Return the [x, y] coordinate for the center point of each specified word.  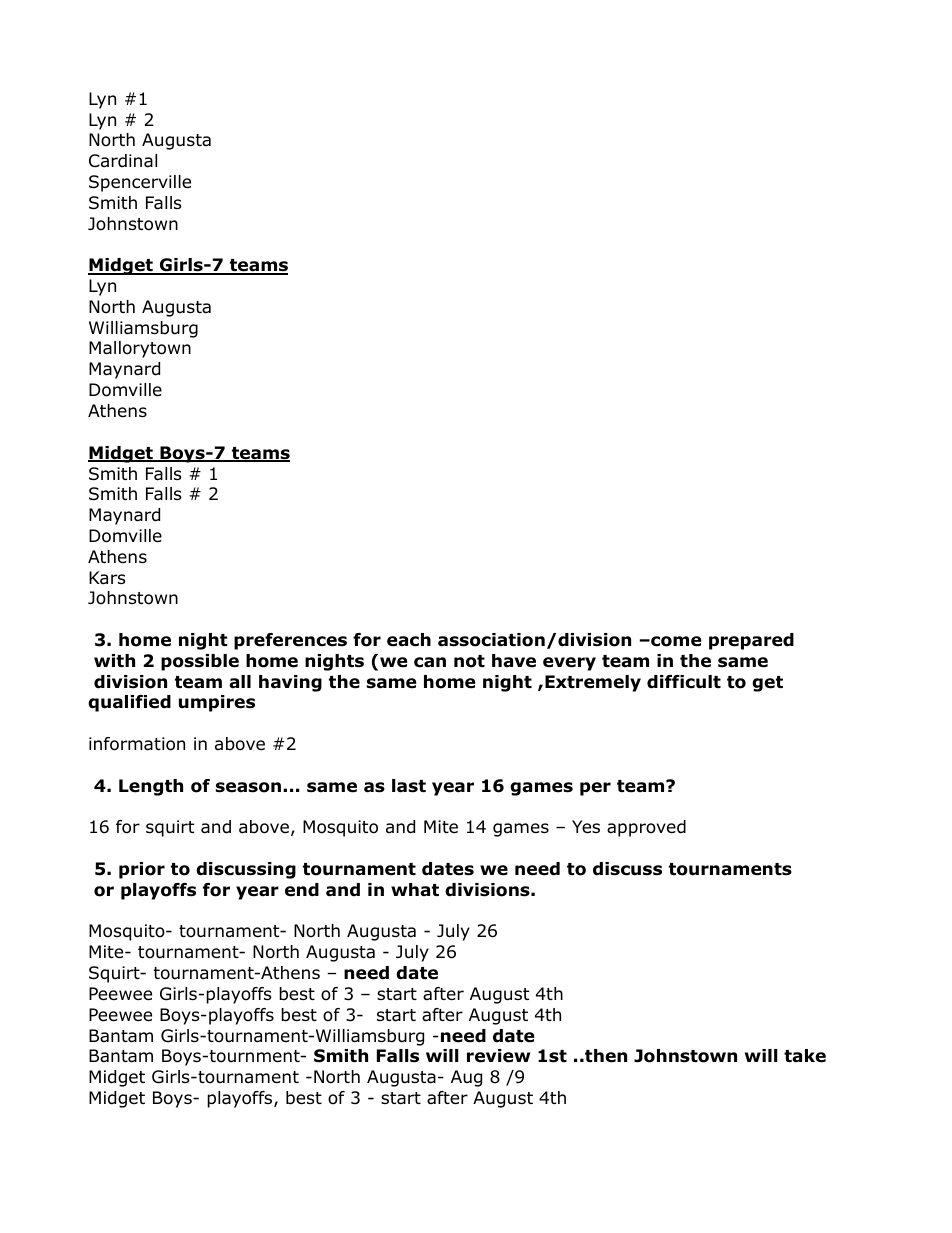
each [409, 640]
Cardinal [123, 161]
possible [200, 662]
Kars [107, 578]
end [302, 890]
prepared [751, 641]
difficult [684, 682]
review [498, 1056]
